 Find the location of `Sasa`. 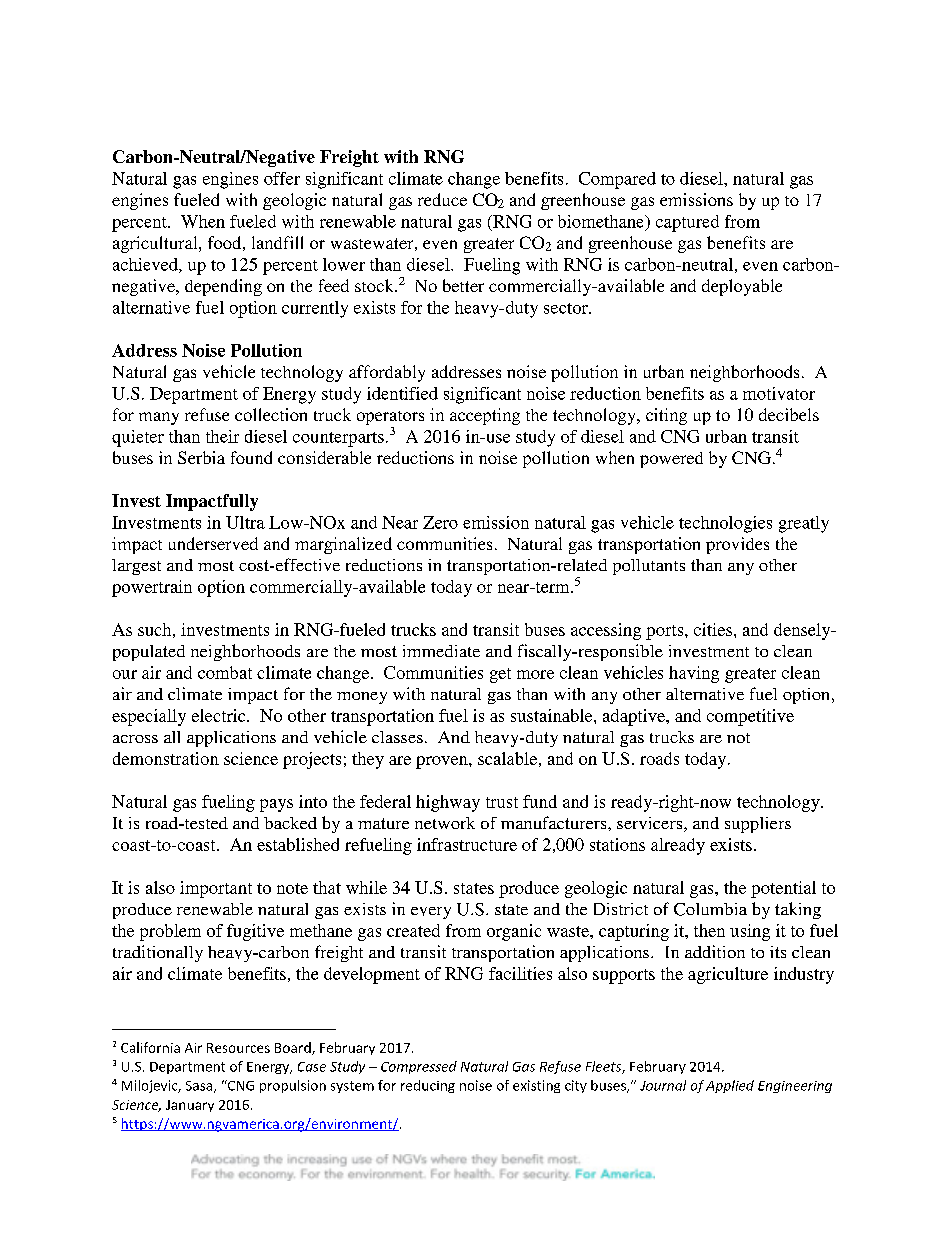

Sasa is located at coordinates (199, 1086).
